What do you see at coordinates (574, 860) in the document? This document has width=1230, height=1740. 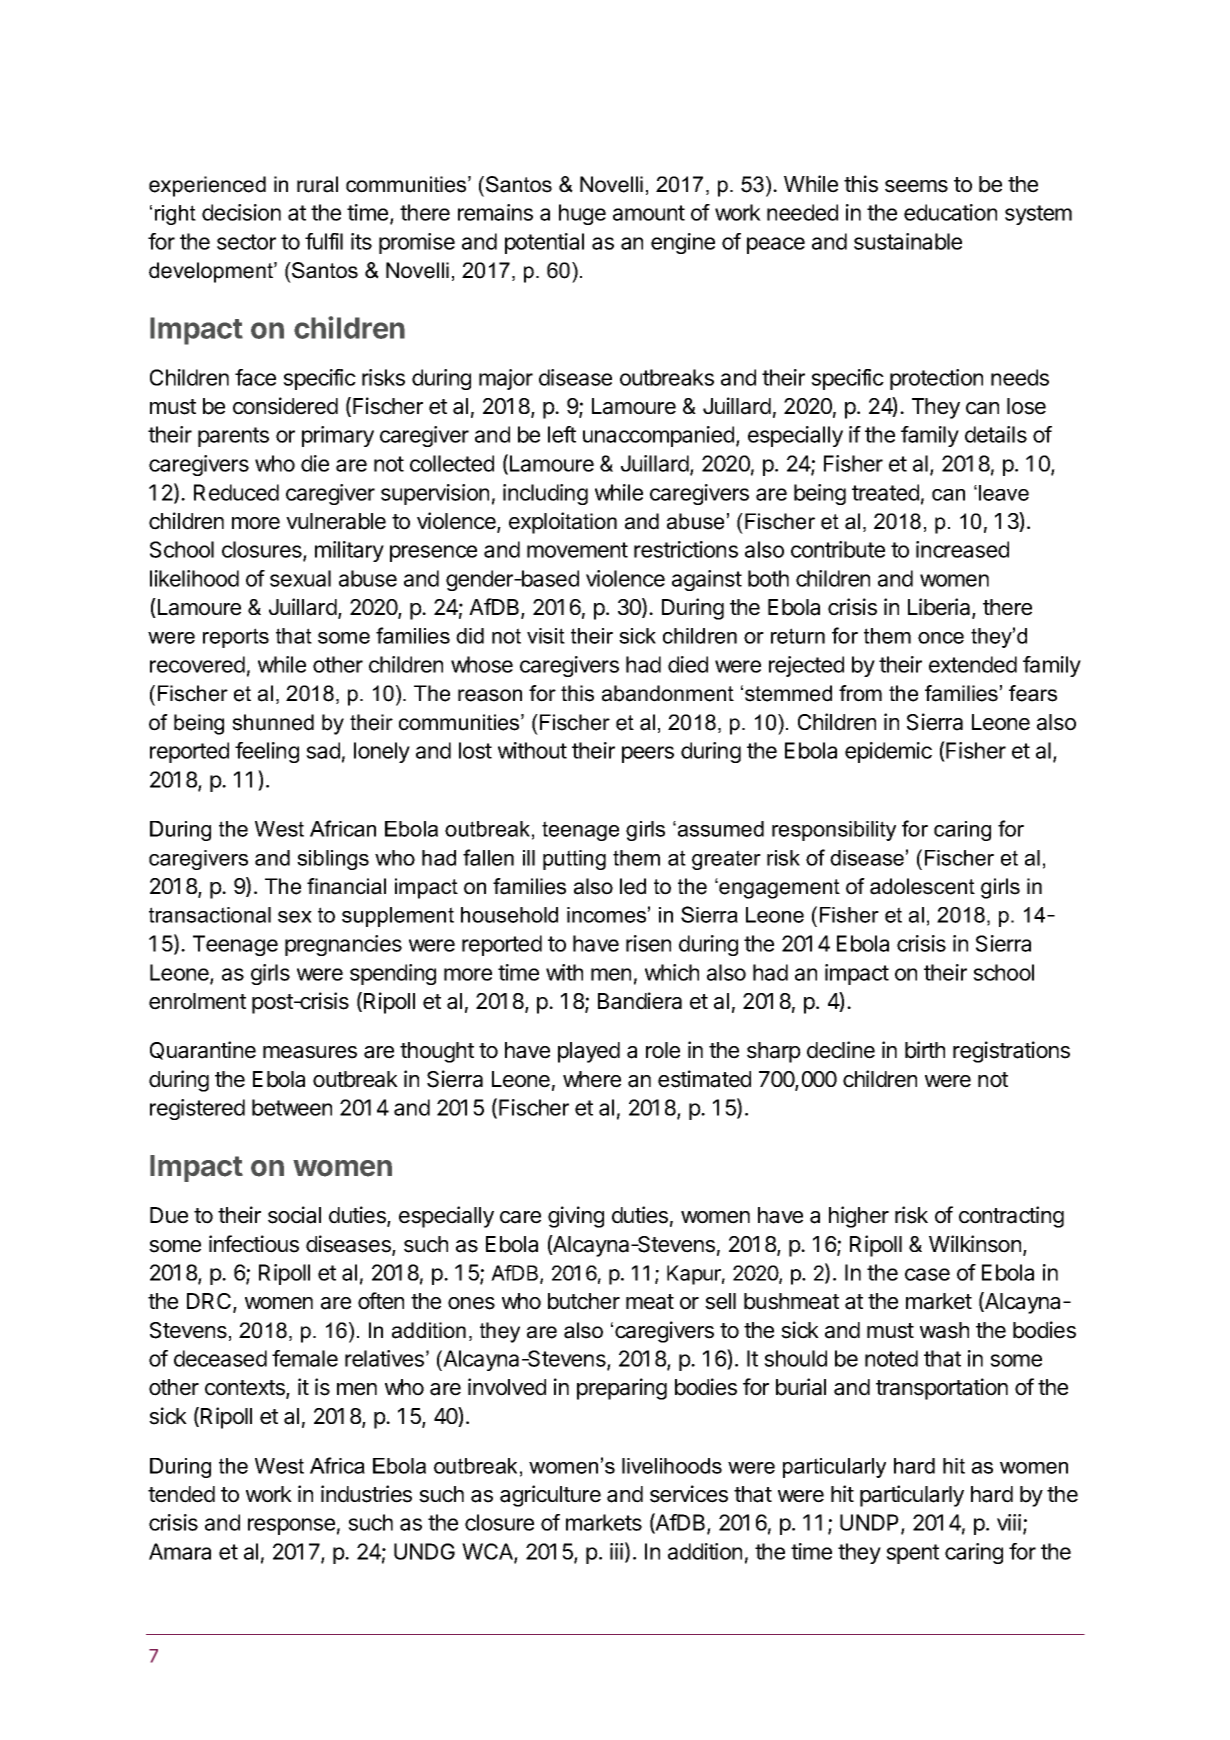 I see `putting` at bounding box center [574, 860].
